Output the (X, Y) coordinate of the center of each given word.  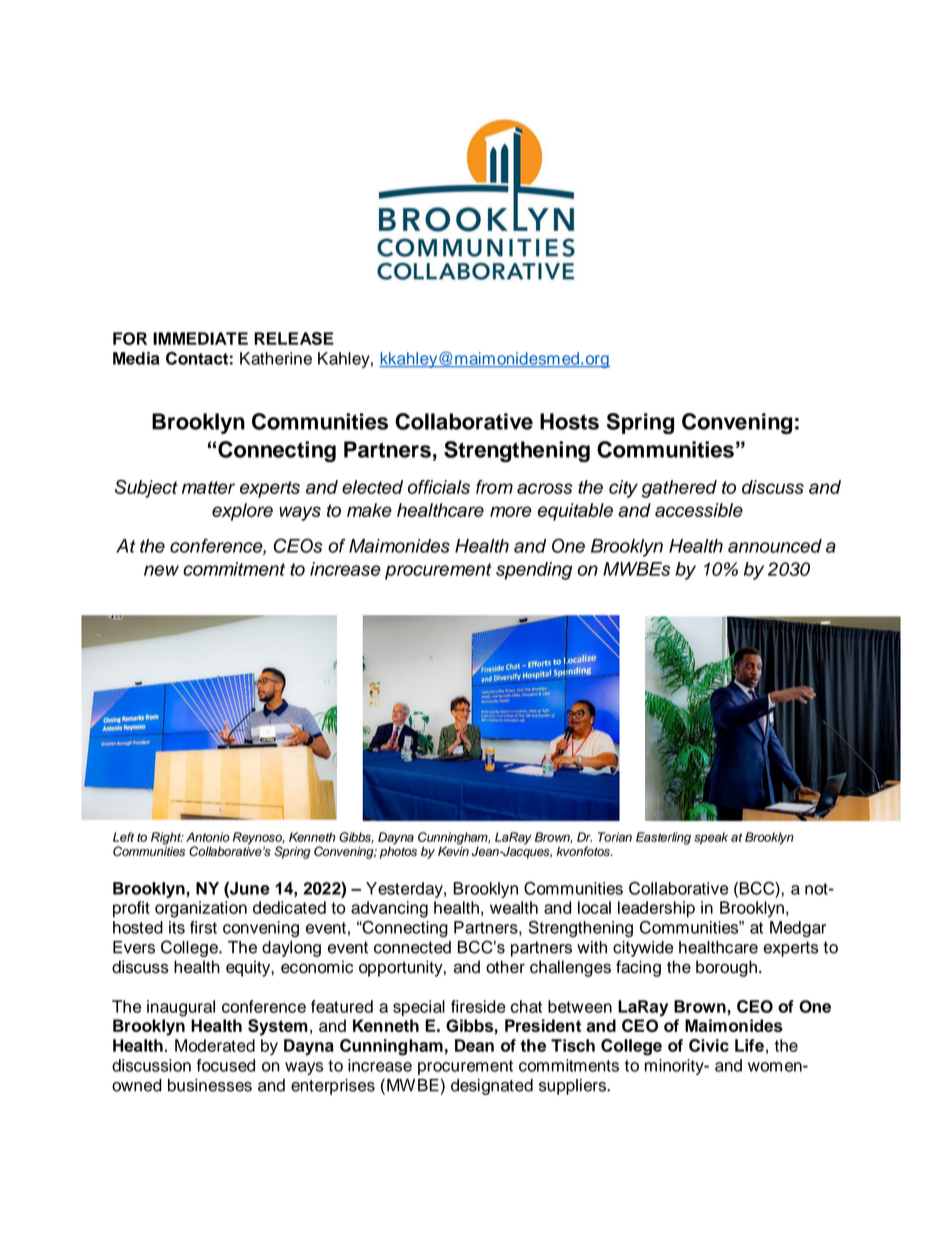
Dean (474, 1045)
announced (775, 546)
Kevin (453, 850)
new (161, 570)
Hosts (569, 421)
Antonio (208, 837)
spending (534, 571)
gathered (679, 489)
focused (226, 1065)
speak (711, 838)
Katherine (276, 358)
